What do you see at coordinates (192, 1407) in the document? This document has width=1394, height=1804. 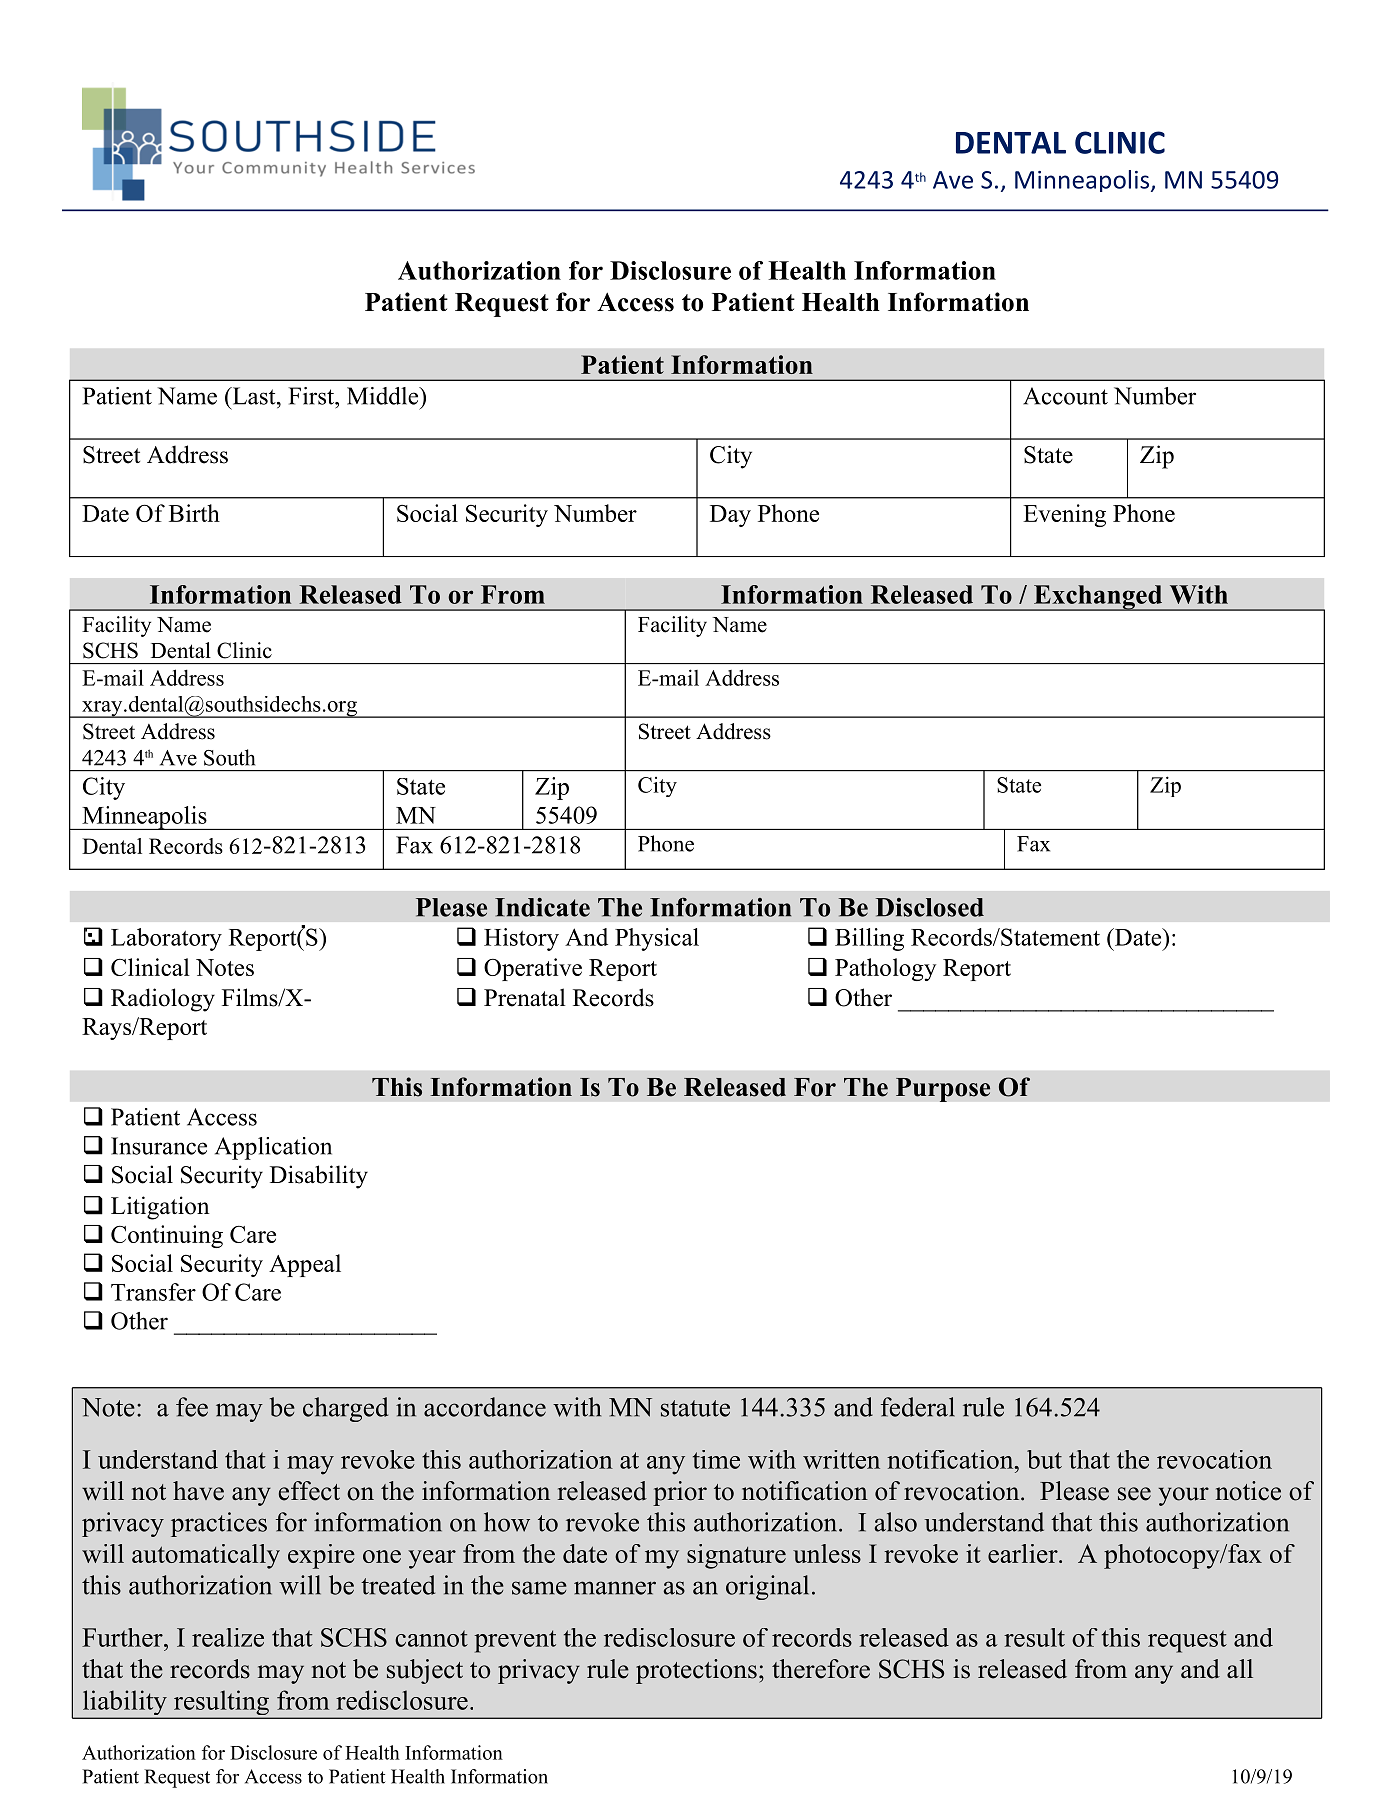 I see `fee` at bounding box center [192, 1407].
